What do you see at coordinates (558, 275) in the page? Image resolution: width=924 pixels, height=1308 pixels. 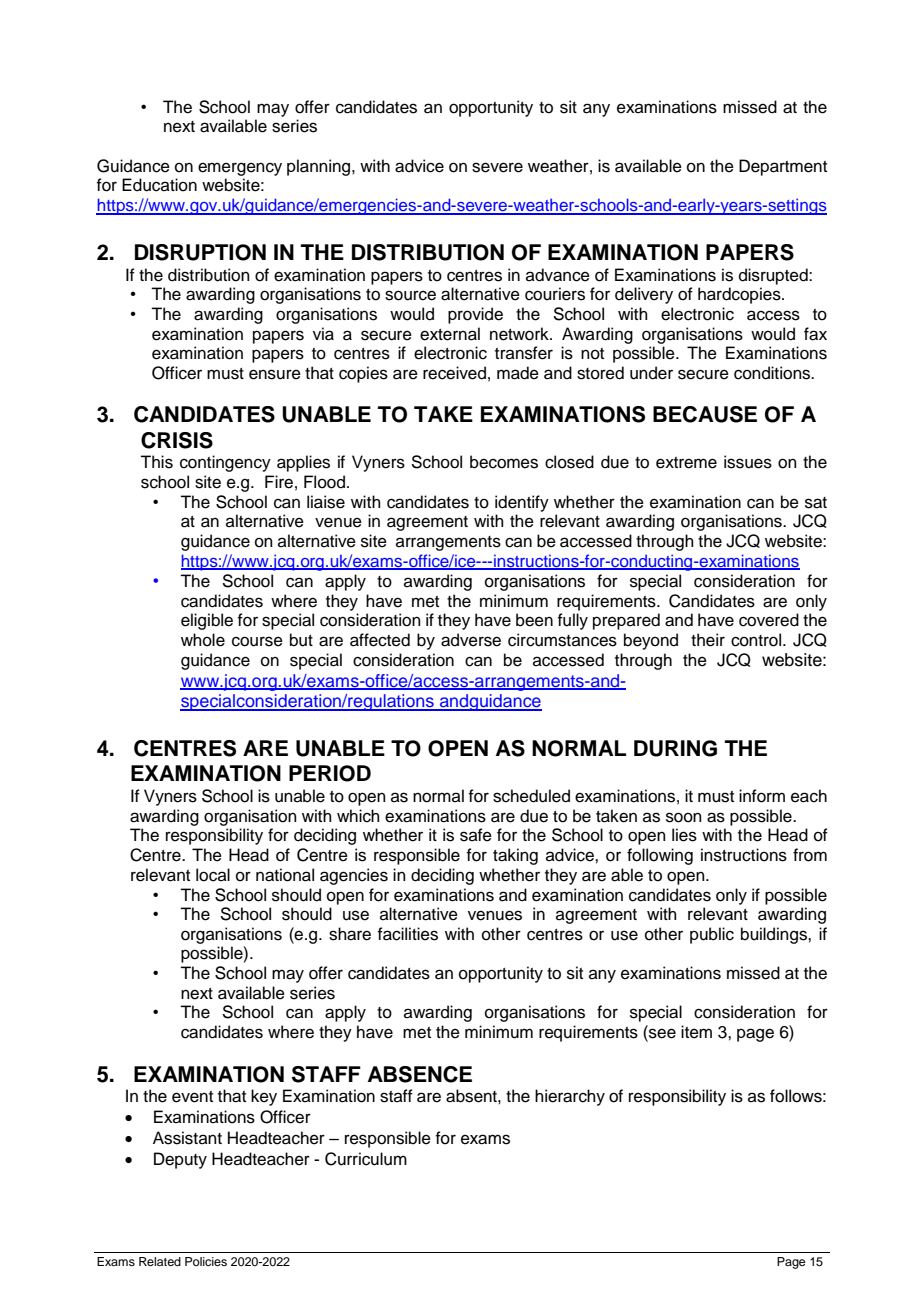 I see `advance` at bounding box center [558, 275].
